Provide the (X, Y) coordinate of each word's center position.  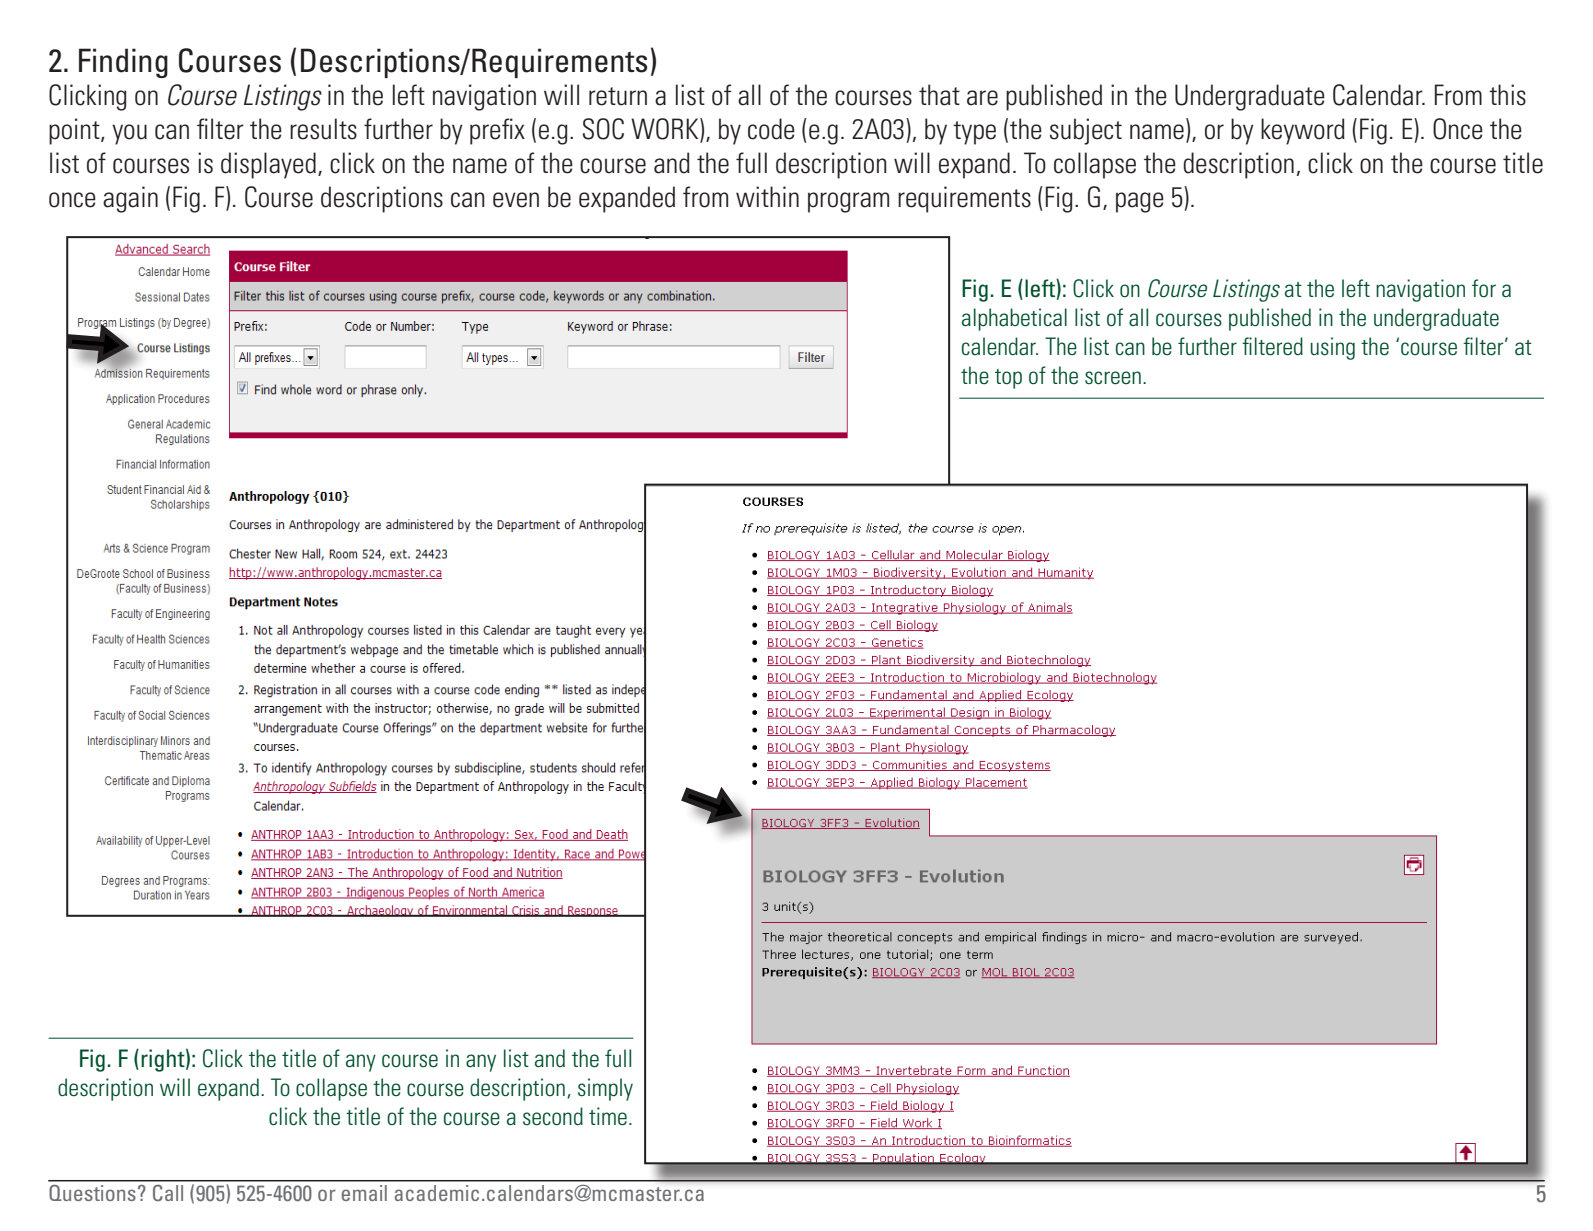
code (771, 129)
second (553, 1116)
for (1484, 288)
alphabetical (1014, 319)
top (1008, 379)
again (130, 199)
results (323, 129)
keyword (1303, 131)
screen (1113, 378)
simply (605, 1089)
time (608, 1116)
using (1333, 348)
